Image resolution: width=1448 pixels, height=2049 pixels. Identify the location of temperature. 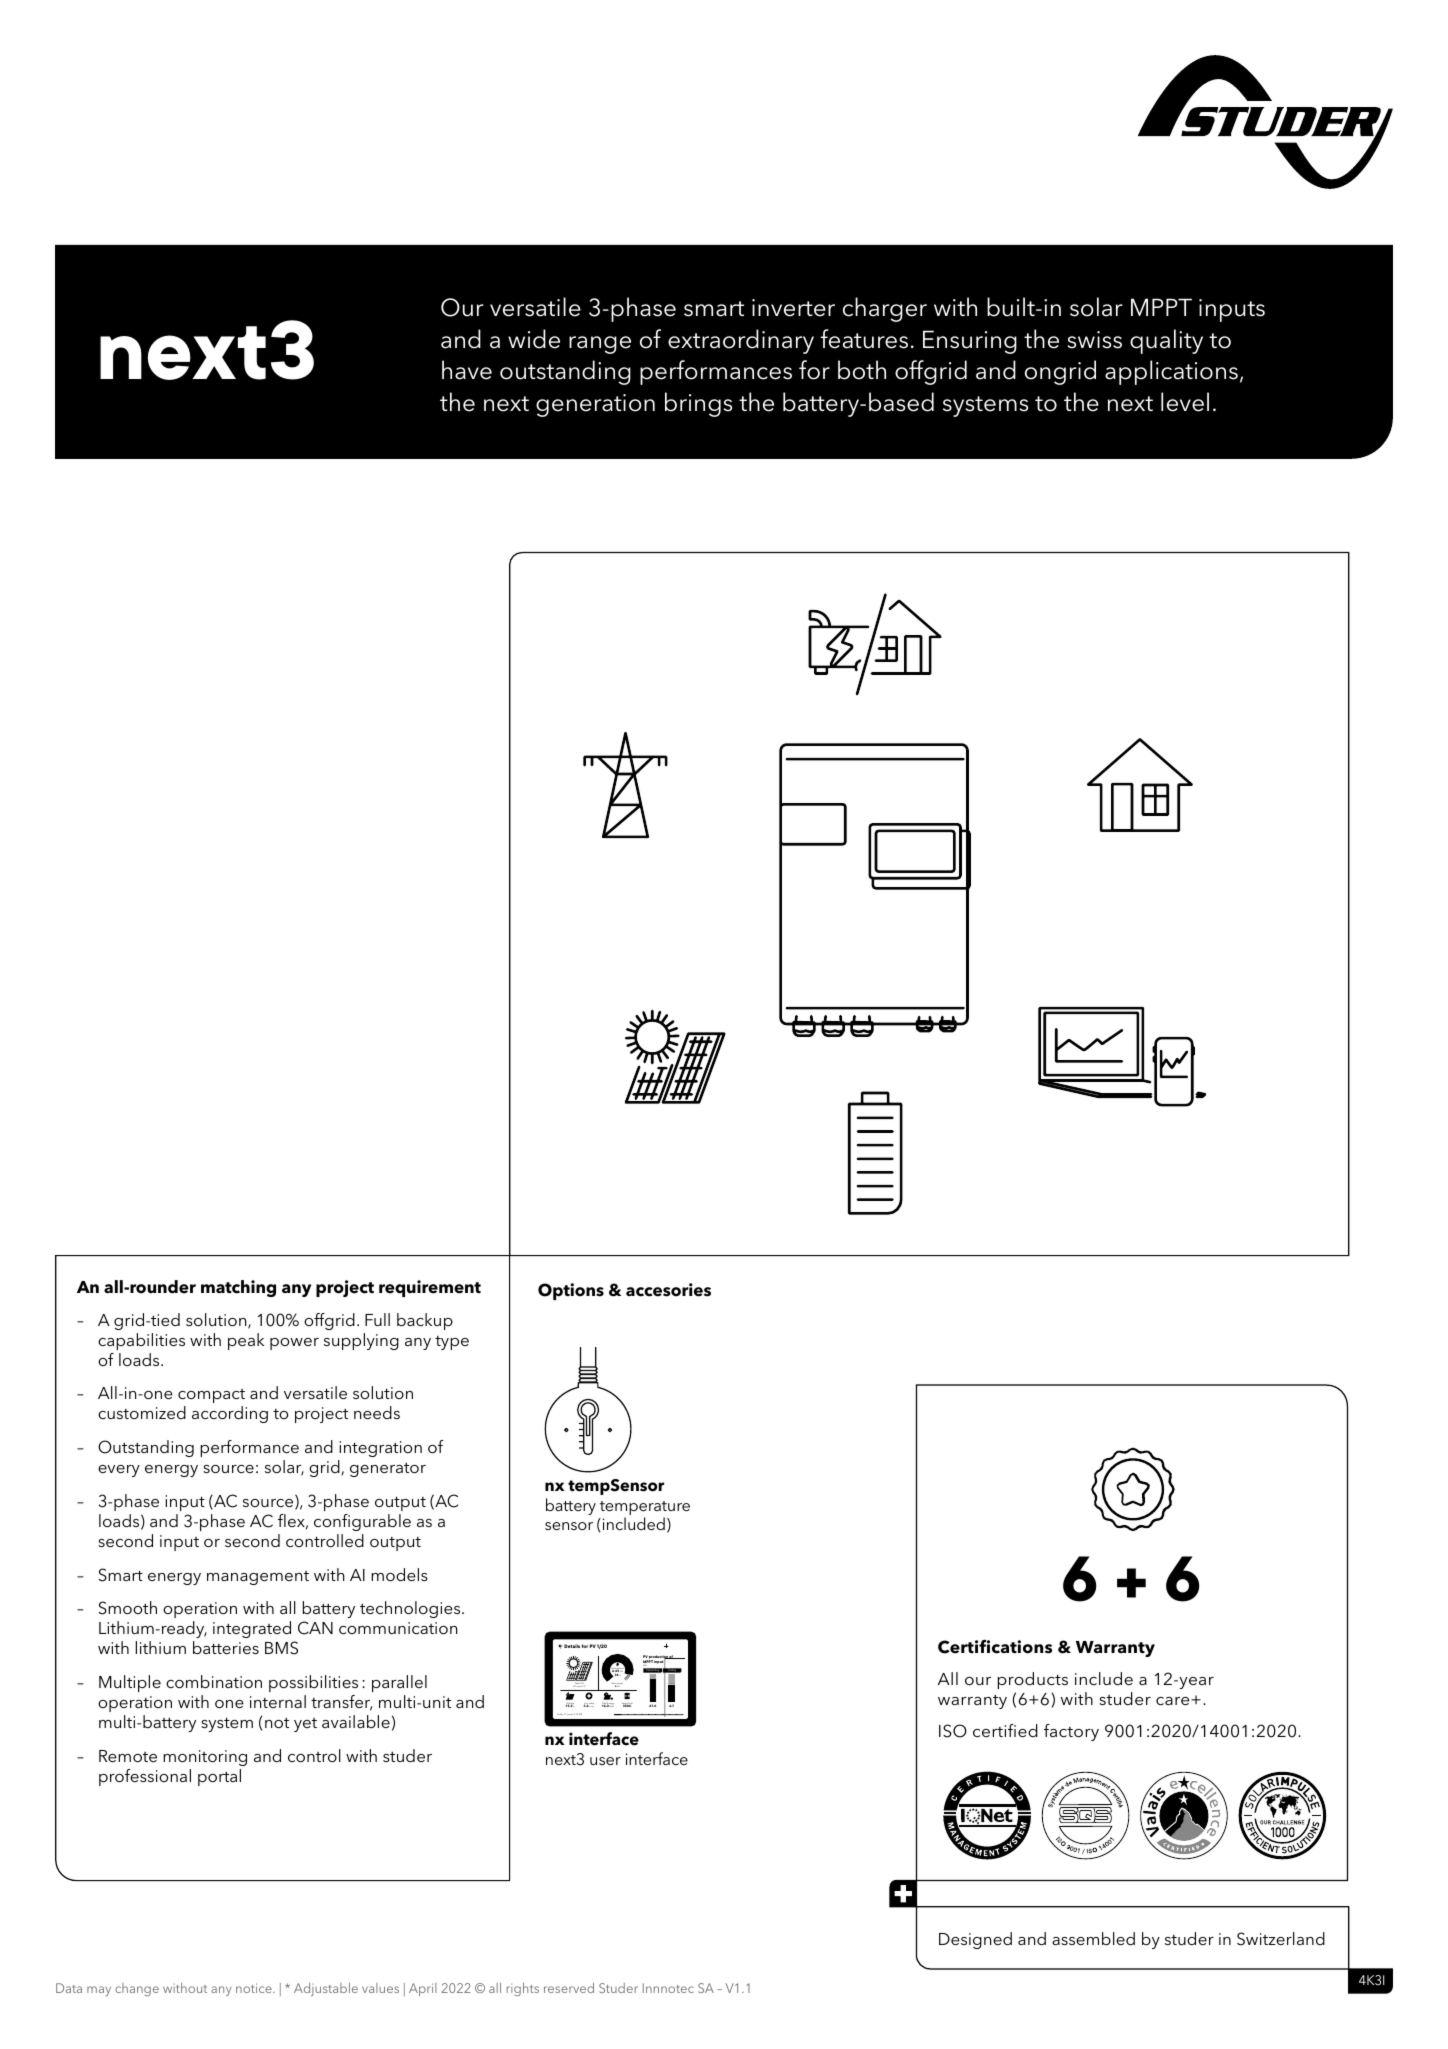
(645, 1509).
